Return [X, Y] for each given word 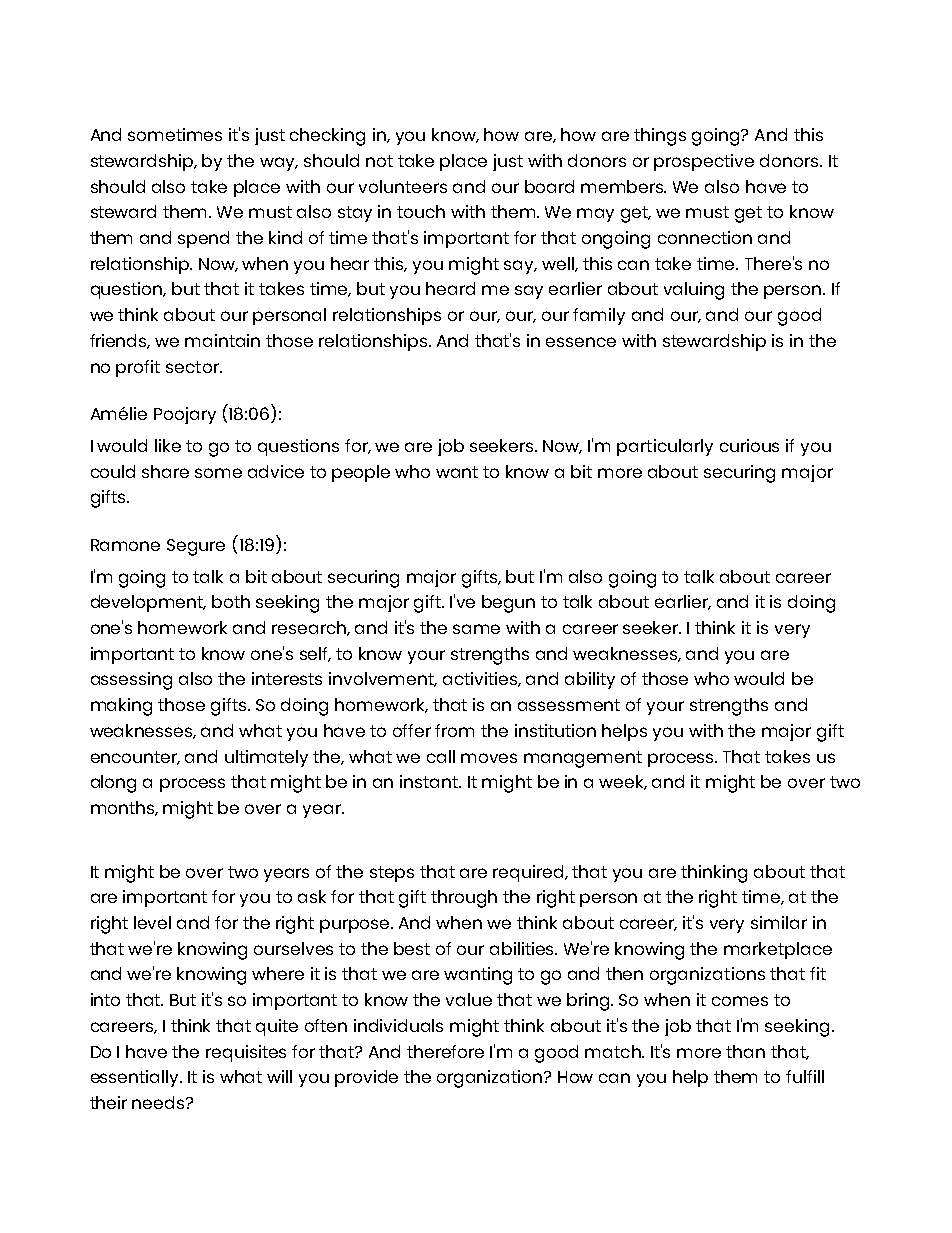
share [165, 471]
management [583, 759]
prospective [704, 162]
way [279, 164]
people [361, 473]
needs [159, 1102]
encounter [135, 758]
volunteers [403, 186]
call [441, 756]
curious [749, 445]
